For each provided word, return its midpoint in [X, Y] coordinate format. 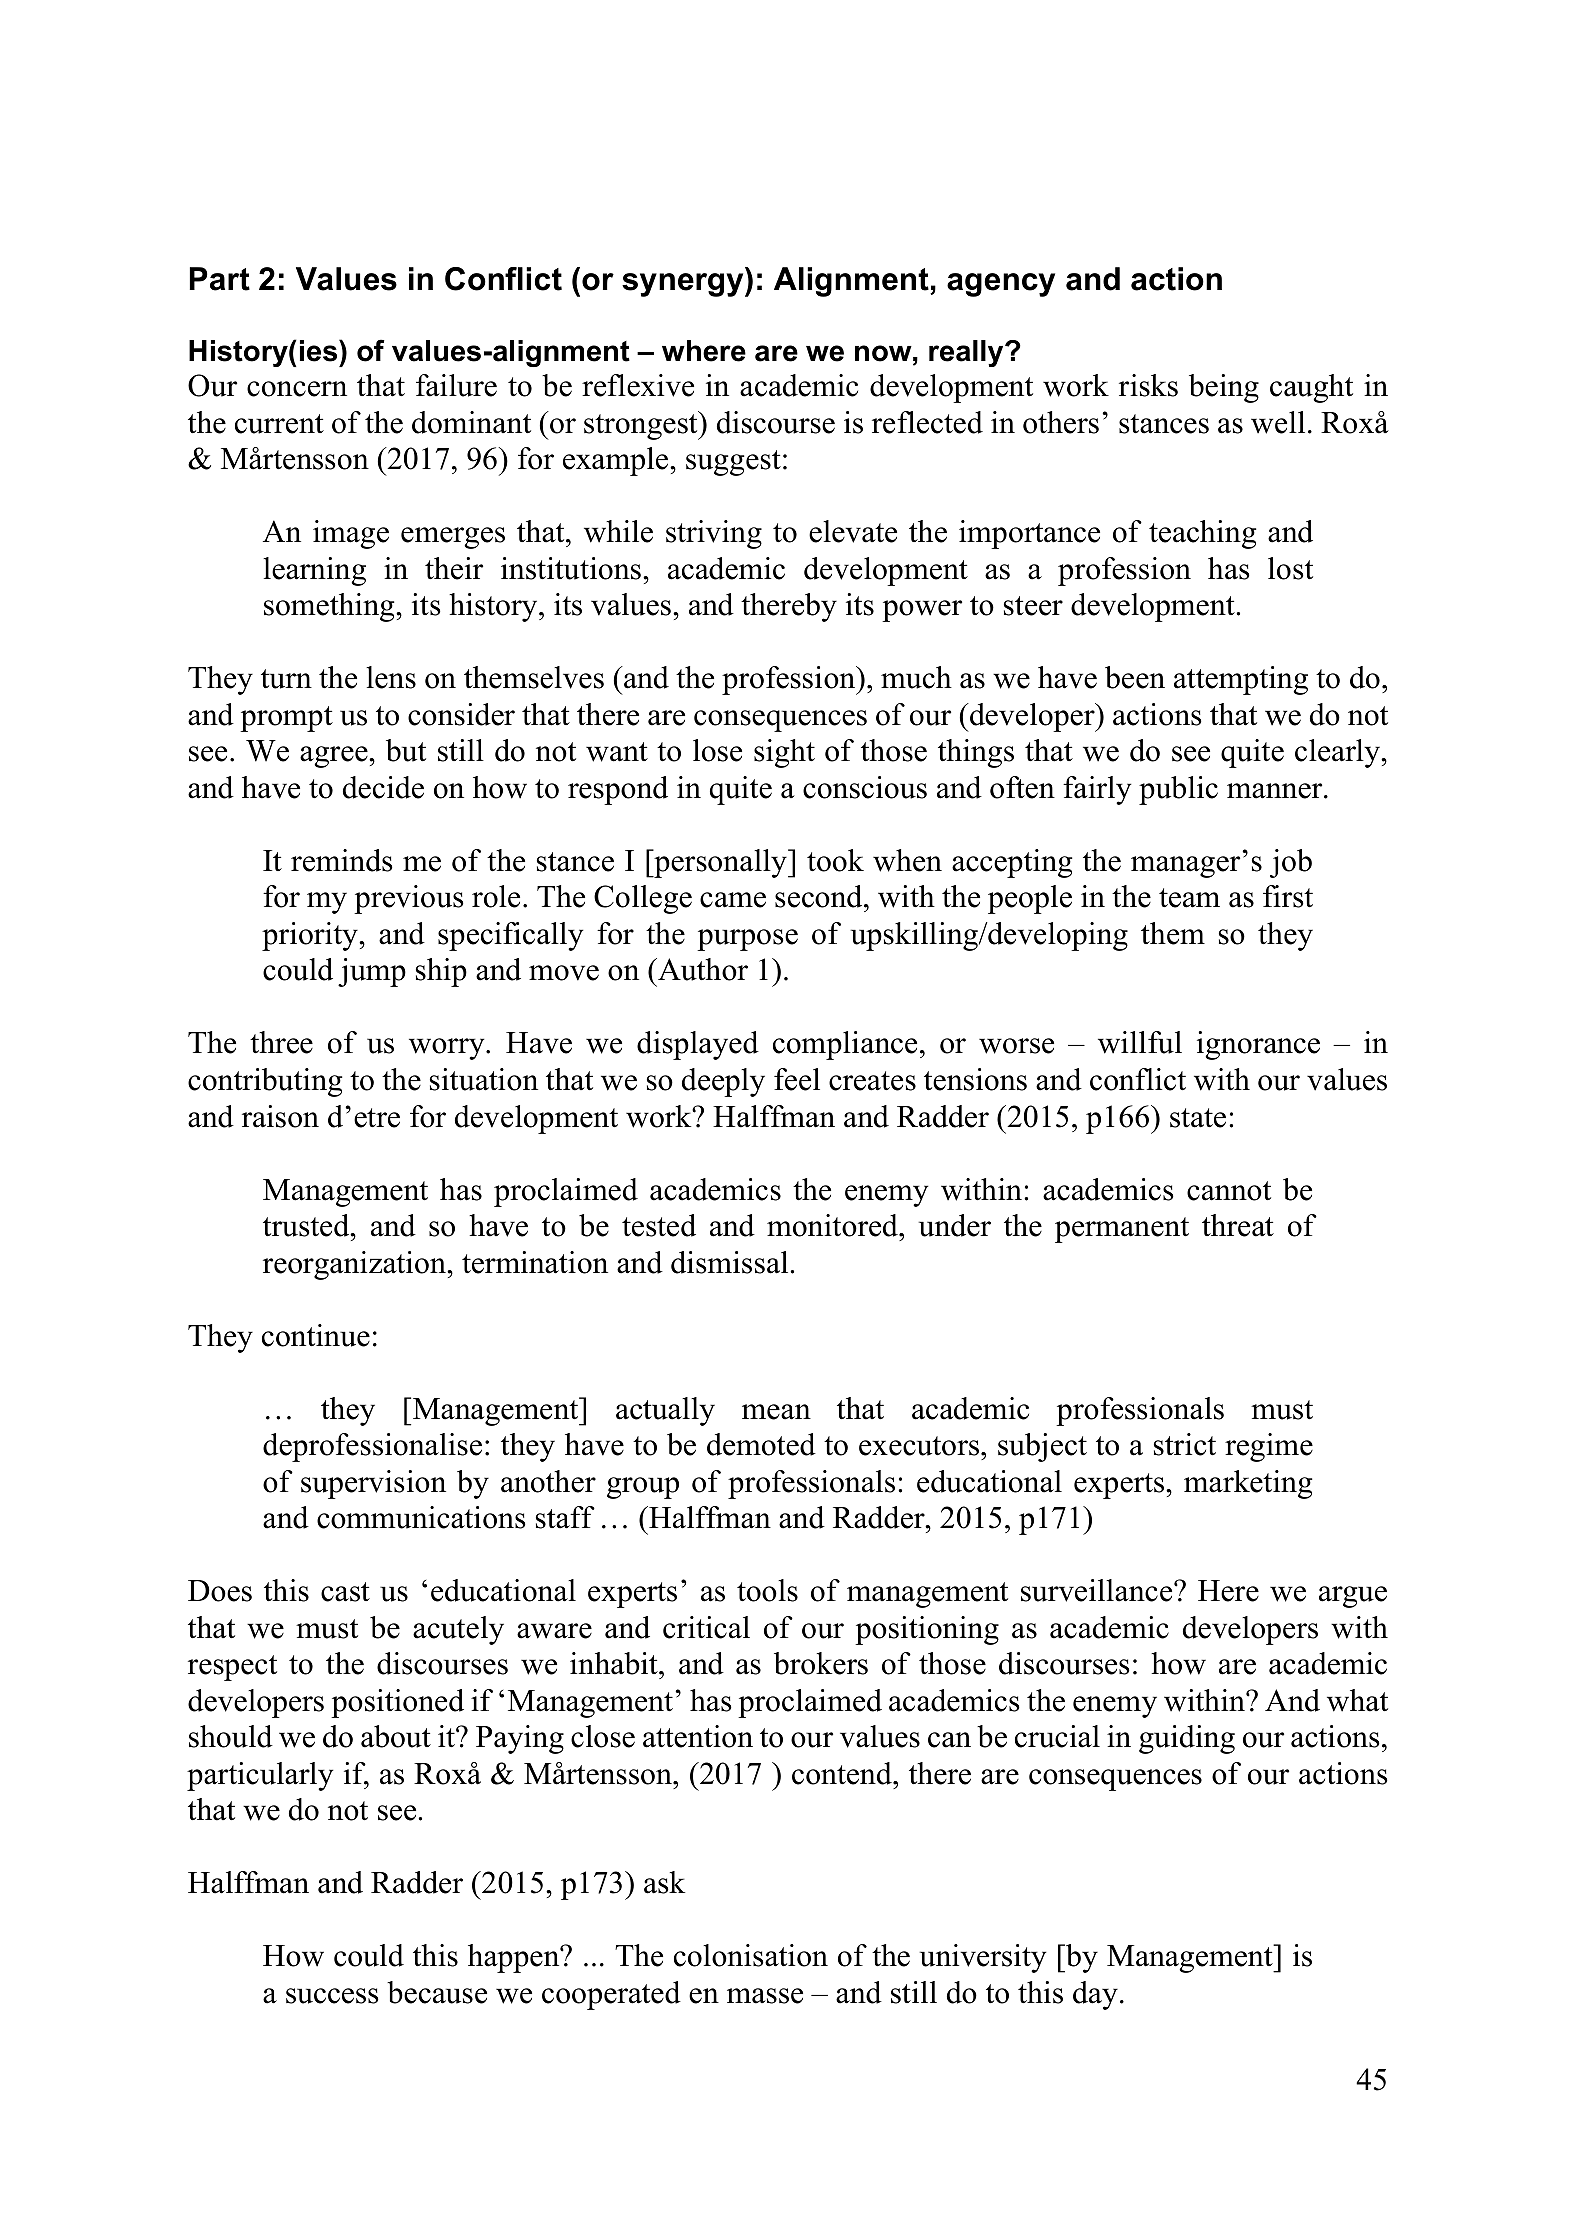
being [1224, 388]
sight [784, 753]
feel [797, 1079]
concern [297, 389]
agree [335, 757]
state [1198, 1118]
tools [767, 1590]
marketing [1248, 1484]
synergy [684, 285]
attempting [1241, 680]
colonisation [751, 1955]
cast [345, 1592]
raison [280, 1116]
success [332, 1996]
